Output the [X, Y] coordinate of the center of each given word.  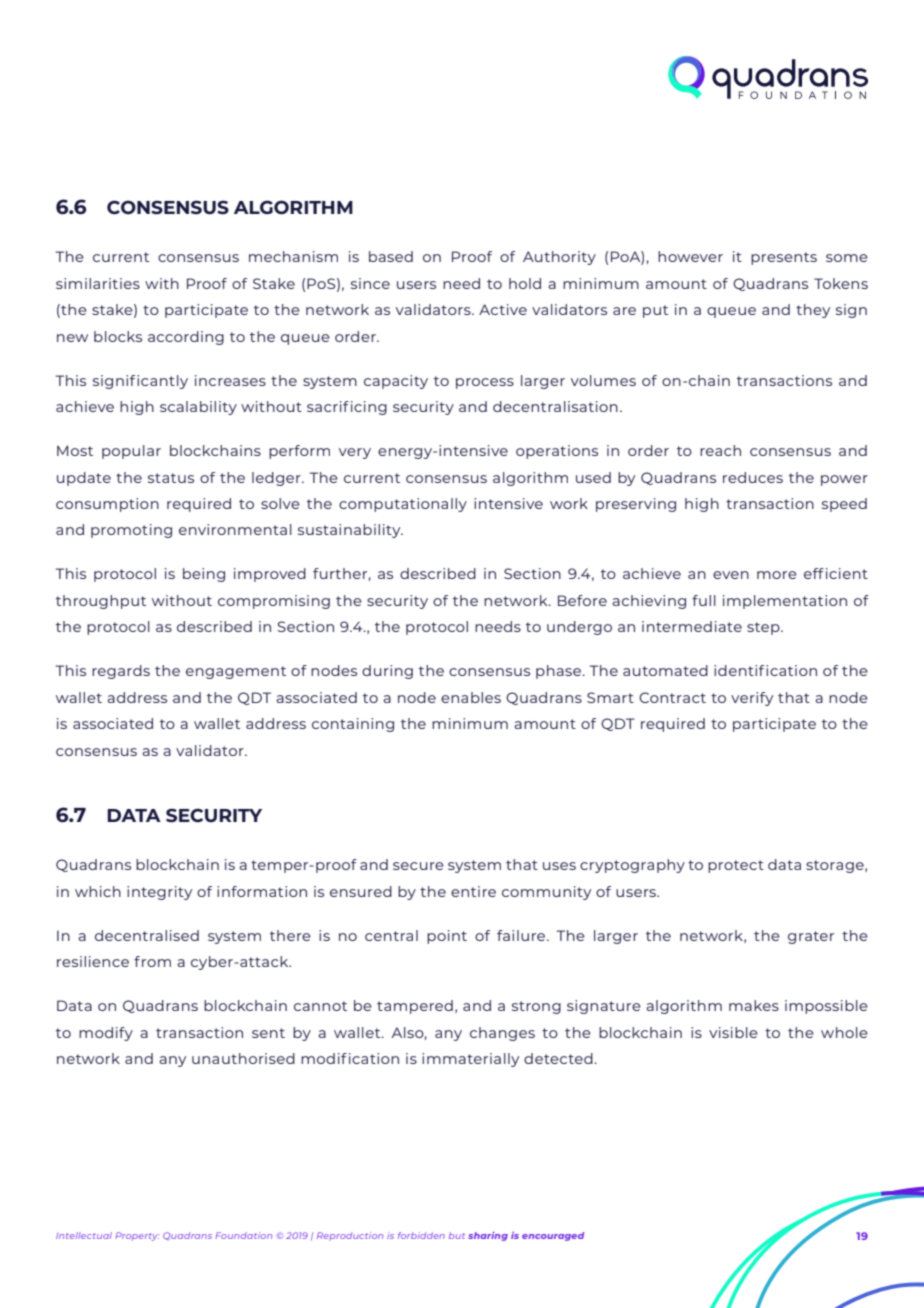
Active [503, 309]
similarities [98, 283]
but [457, 1235]
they [813, 311]
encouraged [553, 1236]
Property [137, 1236]
